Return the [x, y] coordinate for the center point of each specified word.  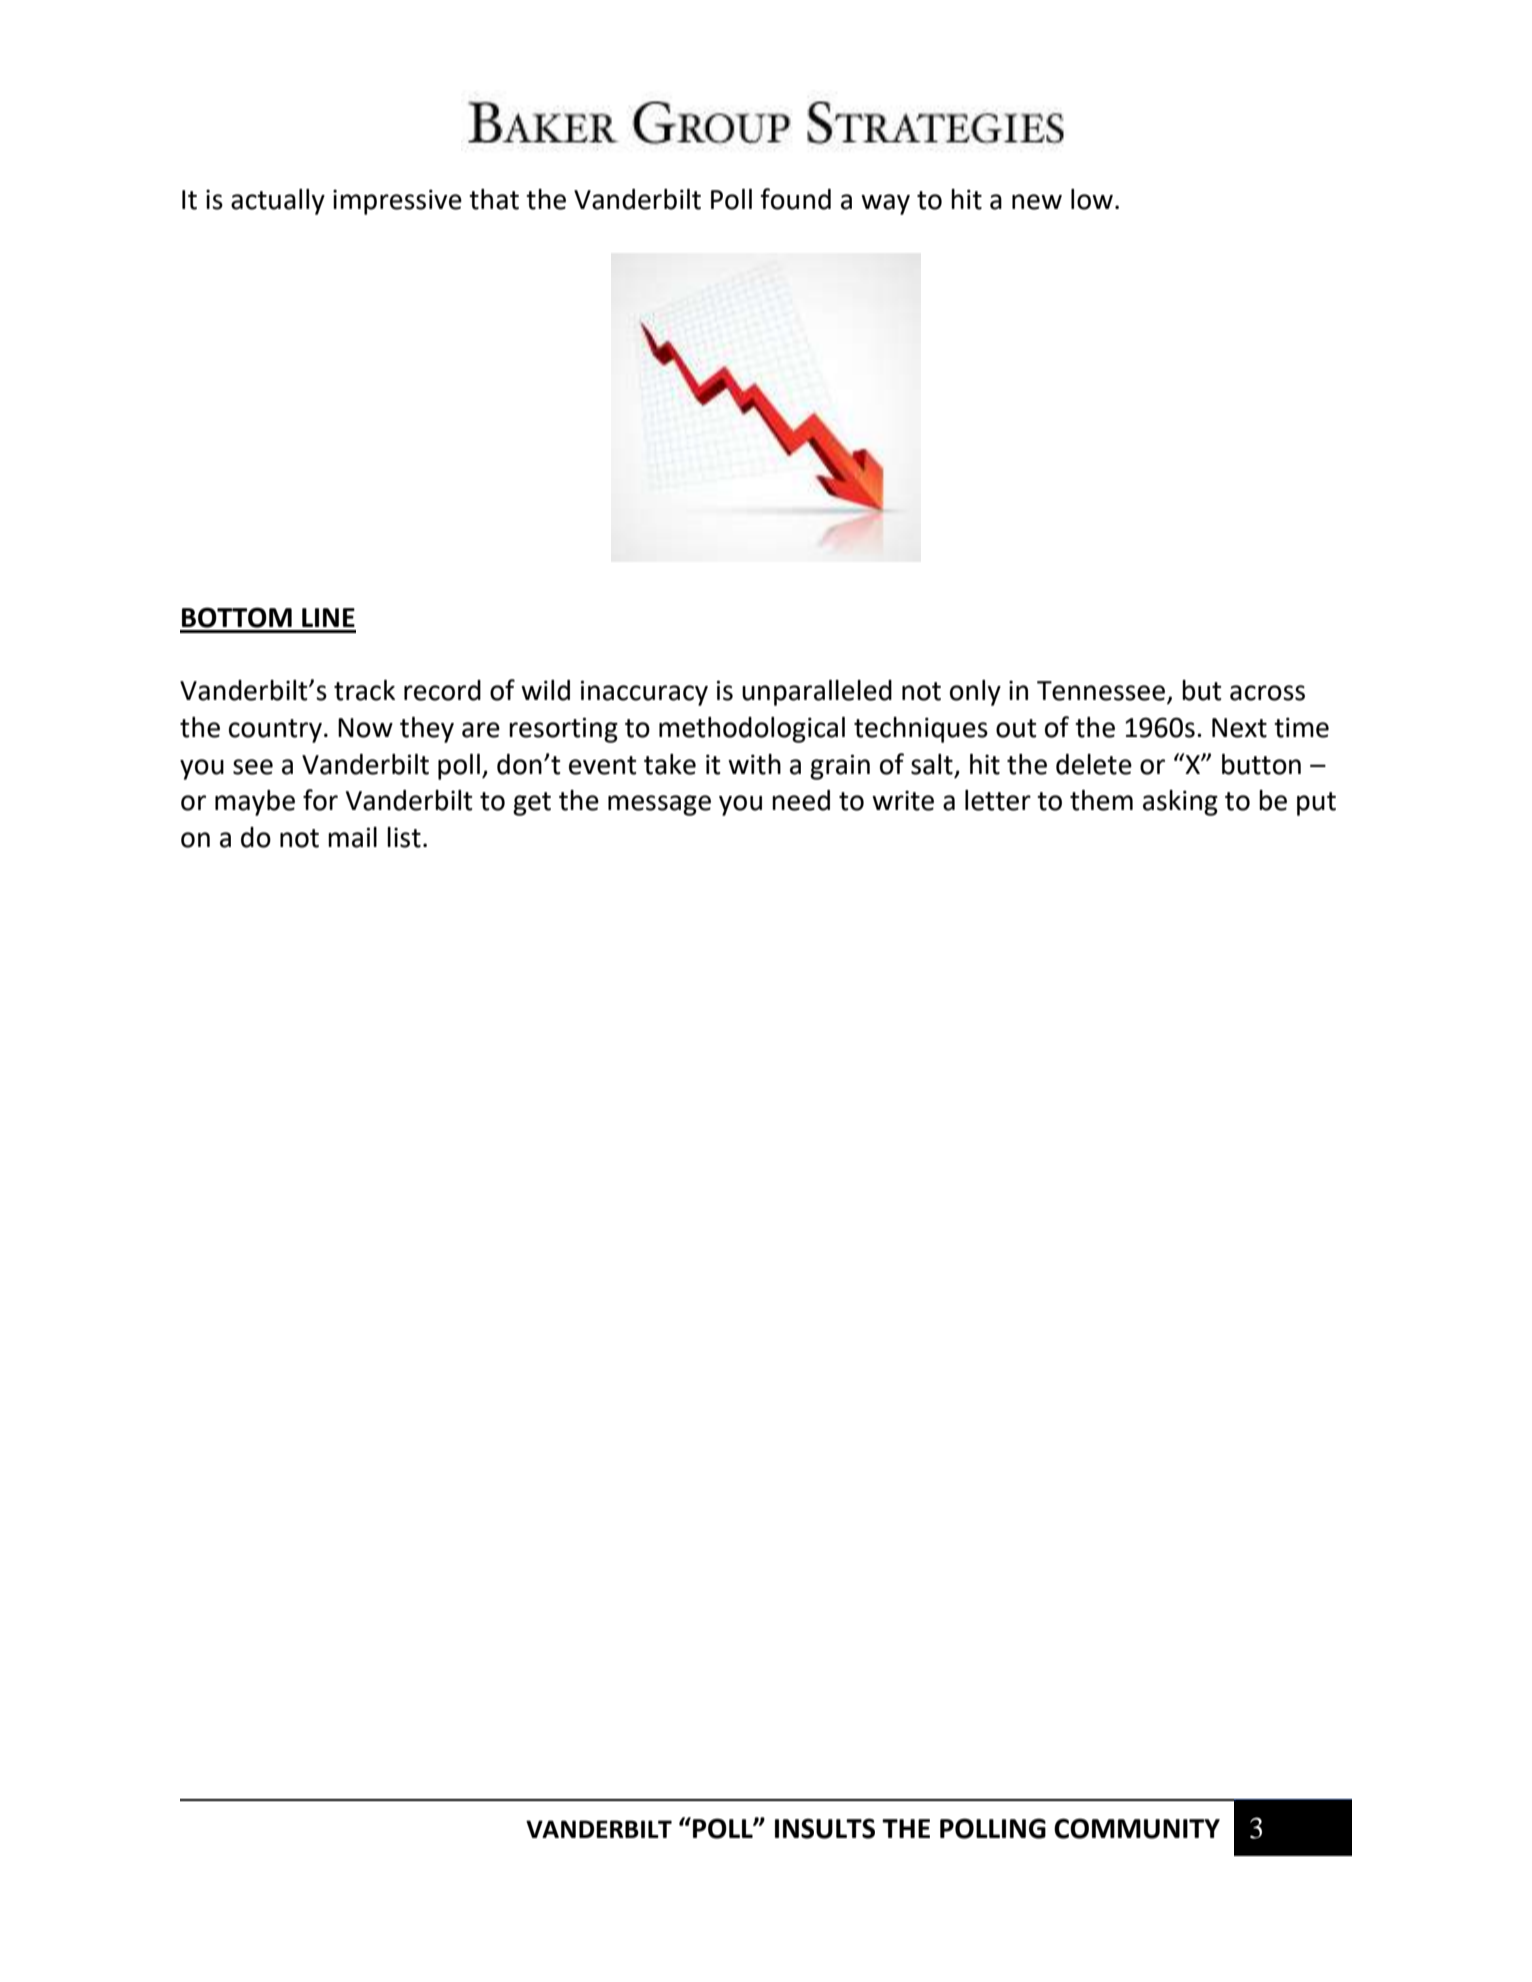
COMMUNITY [1137, 1828]
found [795, 199]
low [1092, 199]
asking [1180, 803]
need [801, 800]
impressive [397, 202]
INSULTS [825, 1828]
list [404, 837]
